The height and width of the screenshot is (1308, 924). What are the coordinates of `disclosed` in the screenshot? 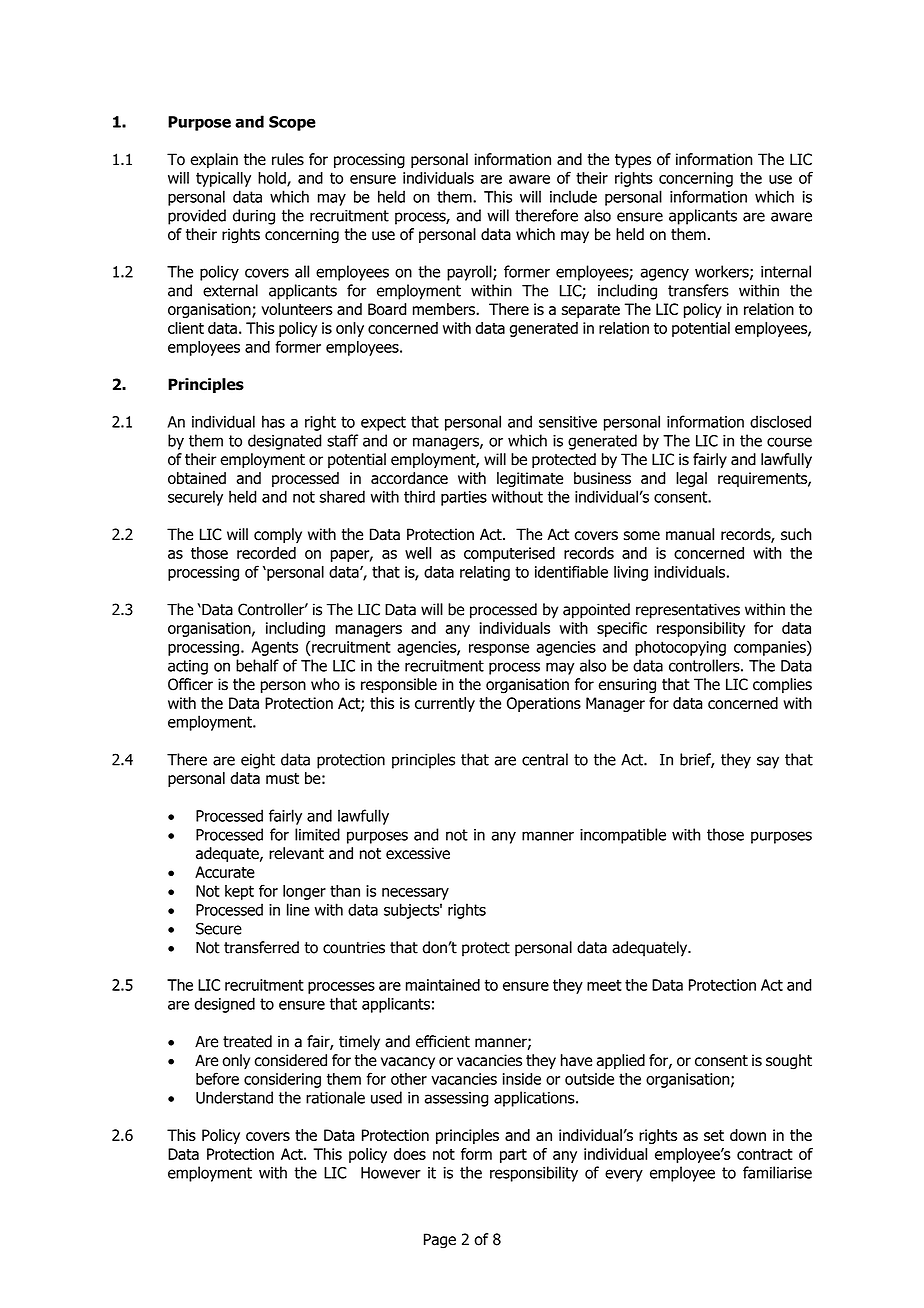 It's located at (780, 421).
